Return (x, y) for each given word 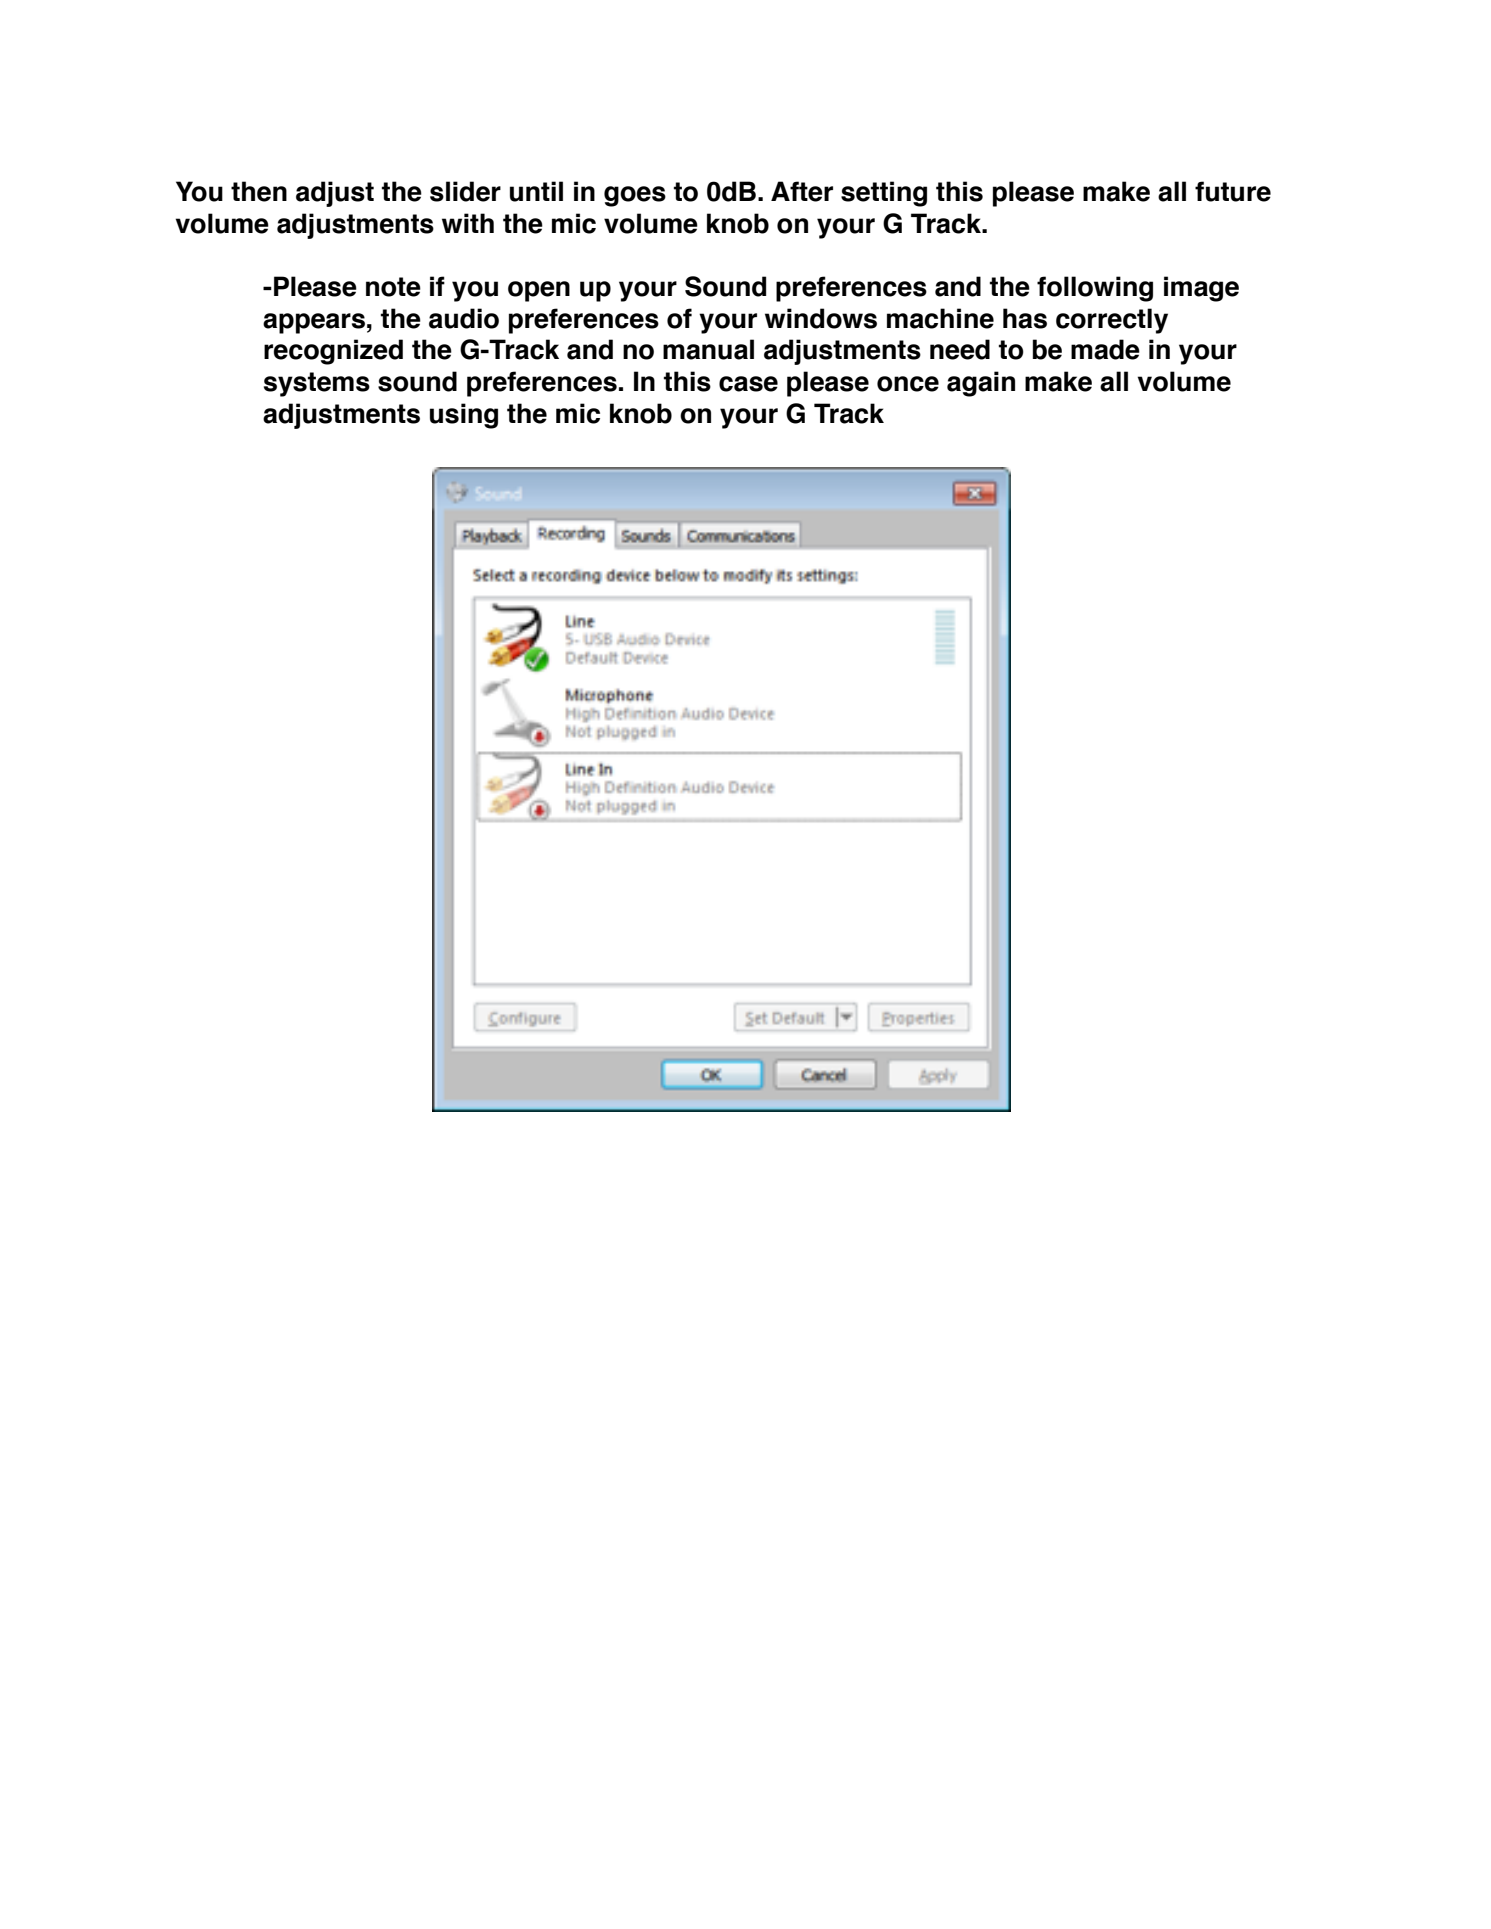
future (1233, 191)
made (1105, 349)
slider (465, 191)
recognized (333, 352)
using (464, 416)
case (748, 384)
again (981, 384)
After (802, 191)
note (393, 287)
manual (708, 349)
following (1095, 289)
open (539, 291)
